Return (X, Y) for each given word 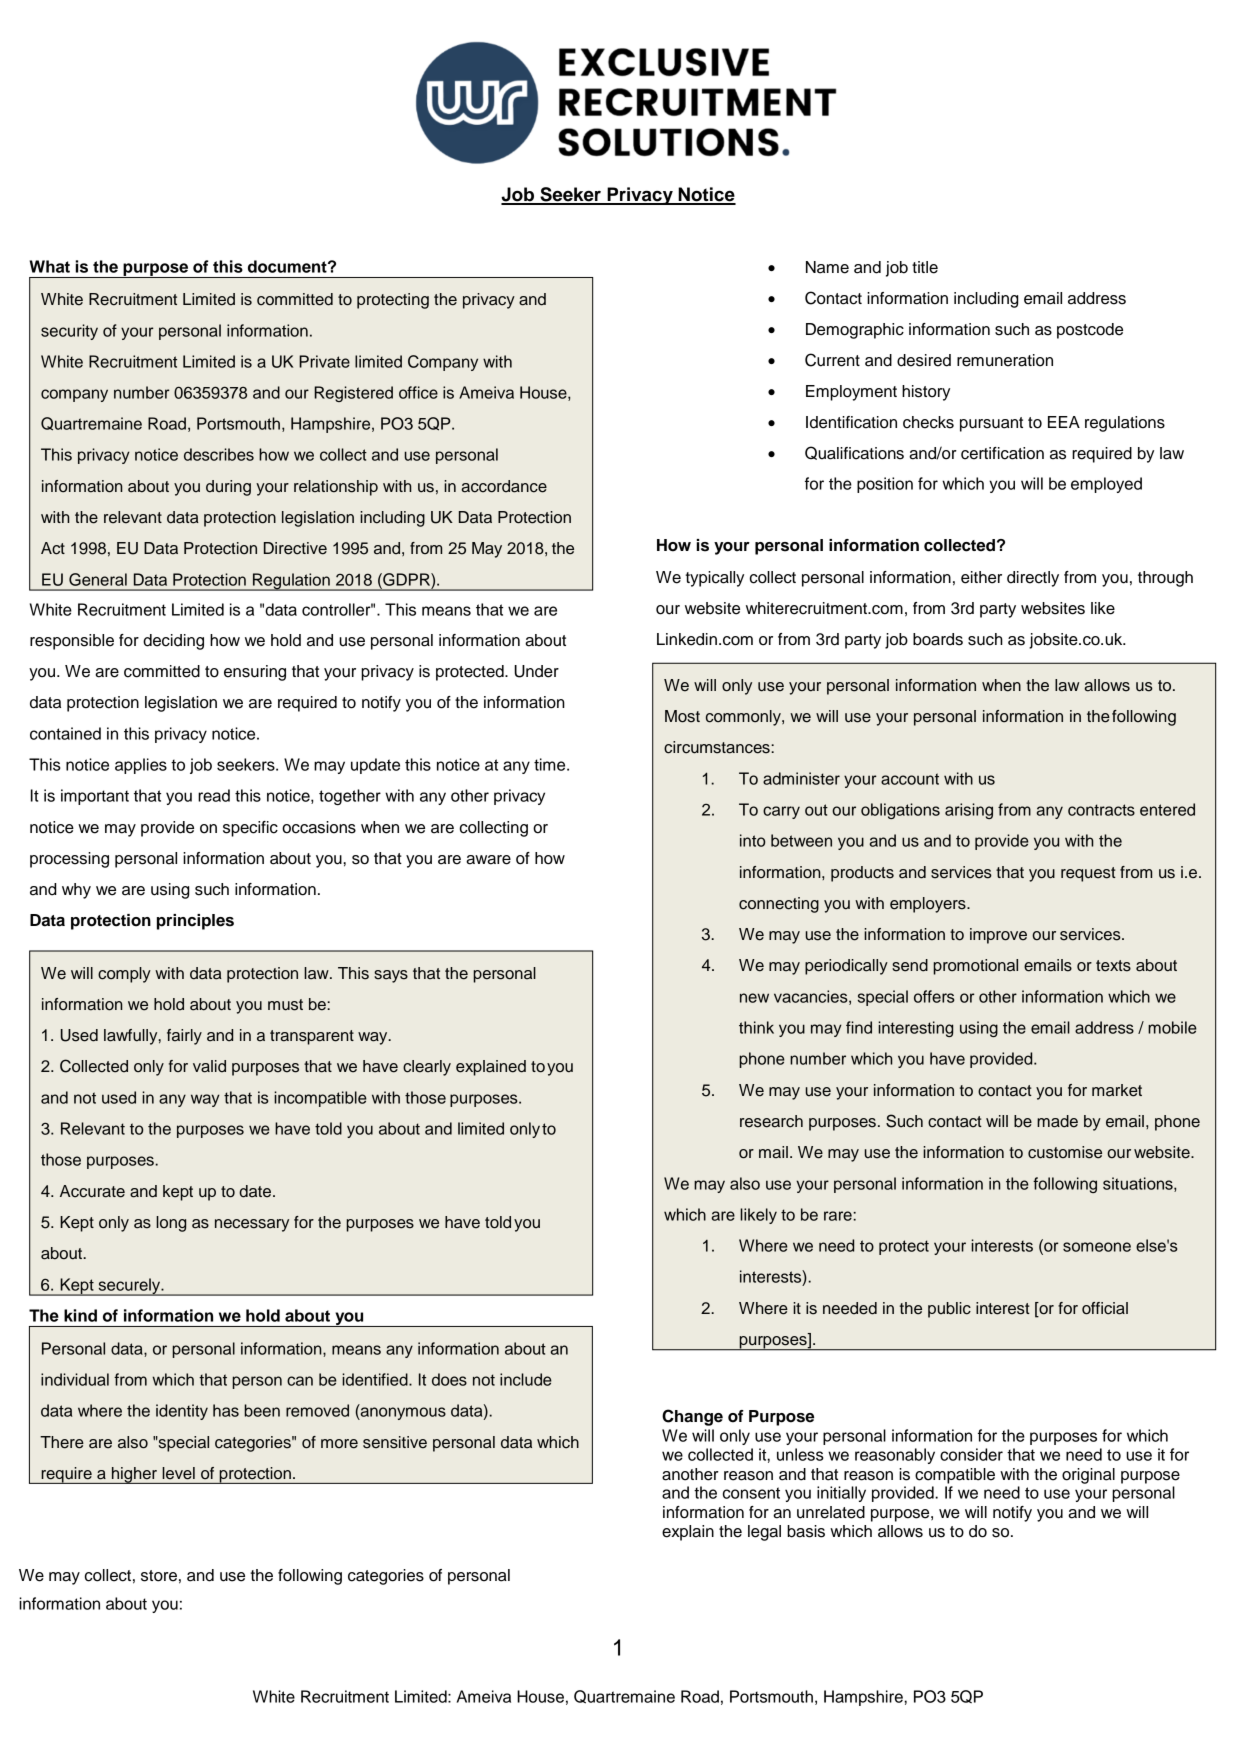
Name (827, 267)
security (69, 332)
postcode (1090, 331)
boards (938, 639)
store (159, 1576)
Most (682, 716)
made (1057, 1121)
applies (141, 766)
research (771, 1121)
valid (209, 1066)
